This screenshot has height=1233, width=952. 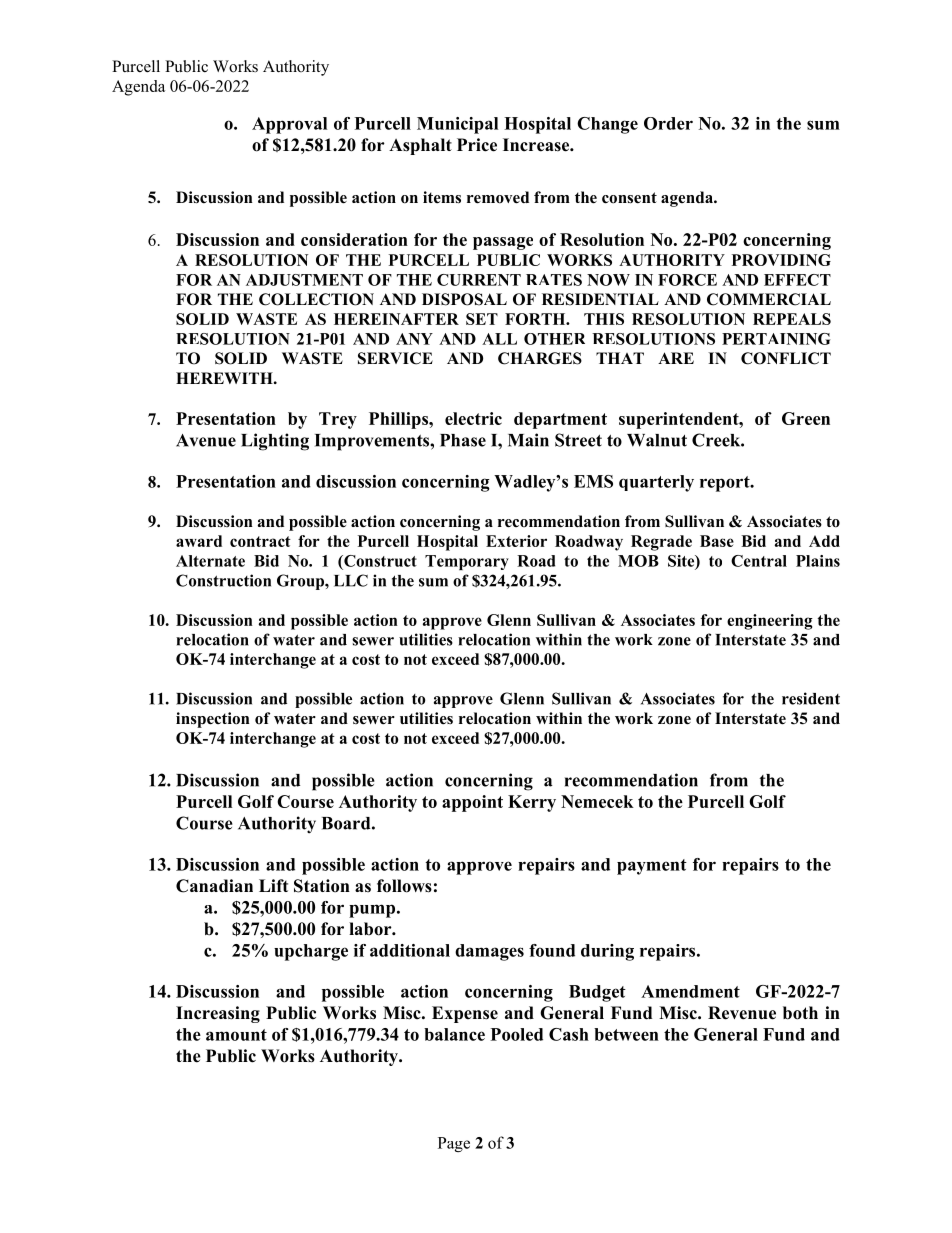 I want to click on Lighting, so click(x=275, y=442).
